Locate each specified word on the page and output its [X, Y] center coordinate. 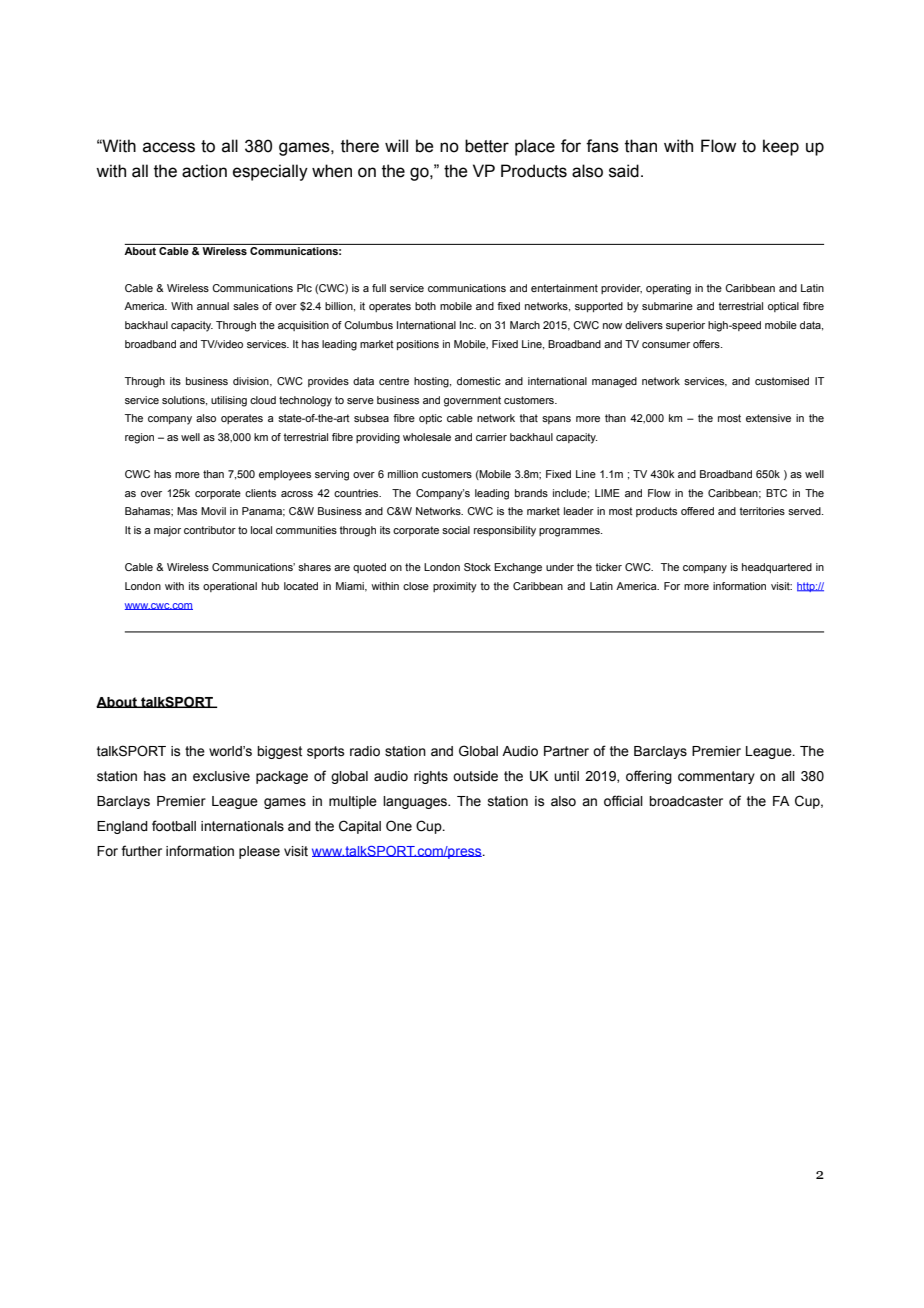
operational [230, 587]
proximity [455, 587]
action [204, 171]
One [399, 826]
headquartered [777, 568]
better [487, 146]
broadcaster [686, 801]
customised [782, 381]
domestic [479, 381]
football [174, 826]
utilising [229, 401]
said [624, 171]
